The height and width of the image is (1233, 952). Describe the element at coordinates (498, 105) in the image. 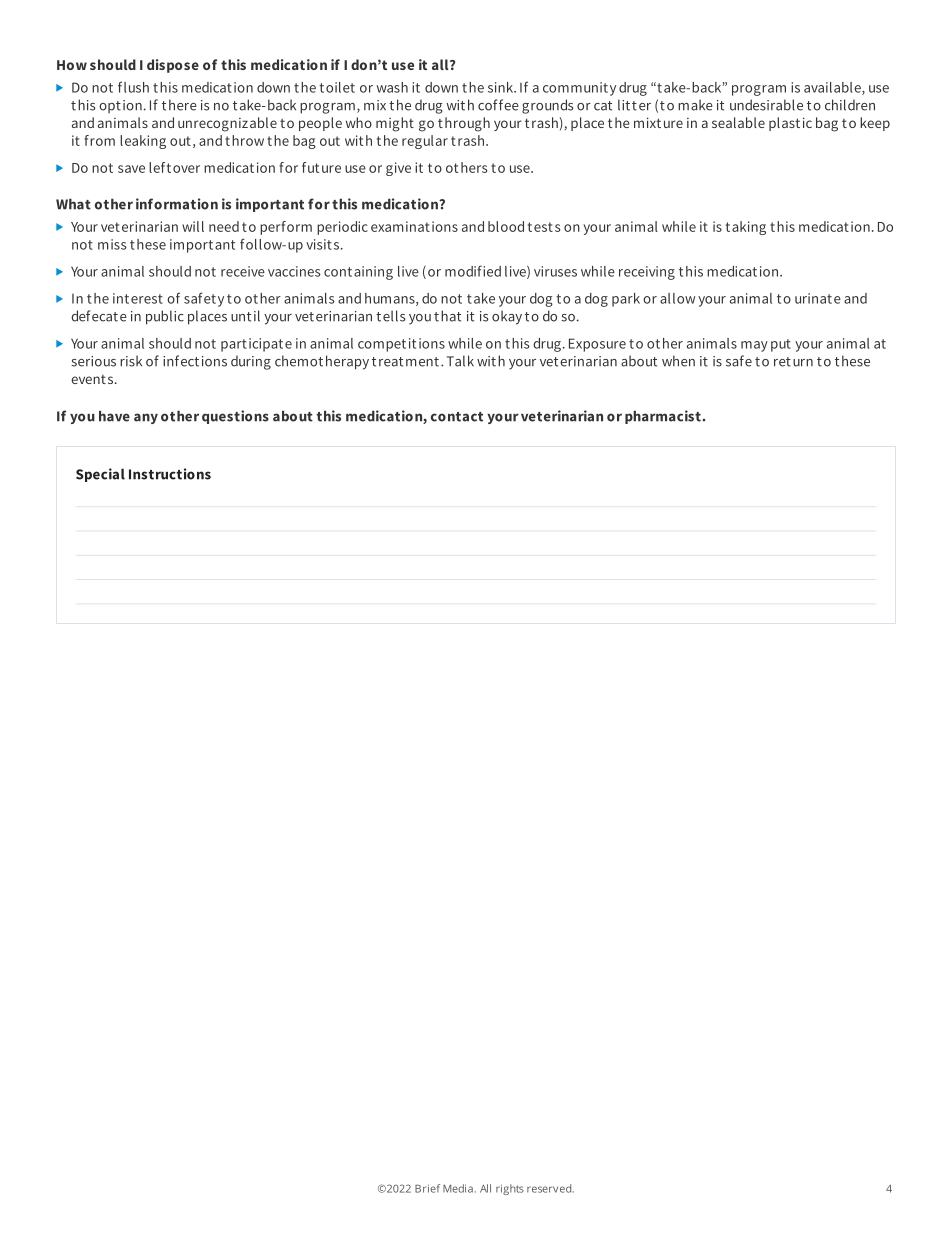

I see `coffee` at that location.
